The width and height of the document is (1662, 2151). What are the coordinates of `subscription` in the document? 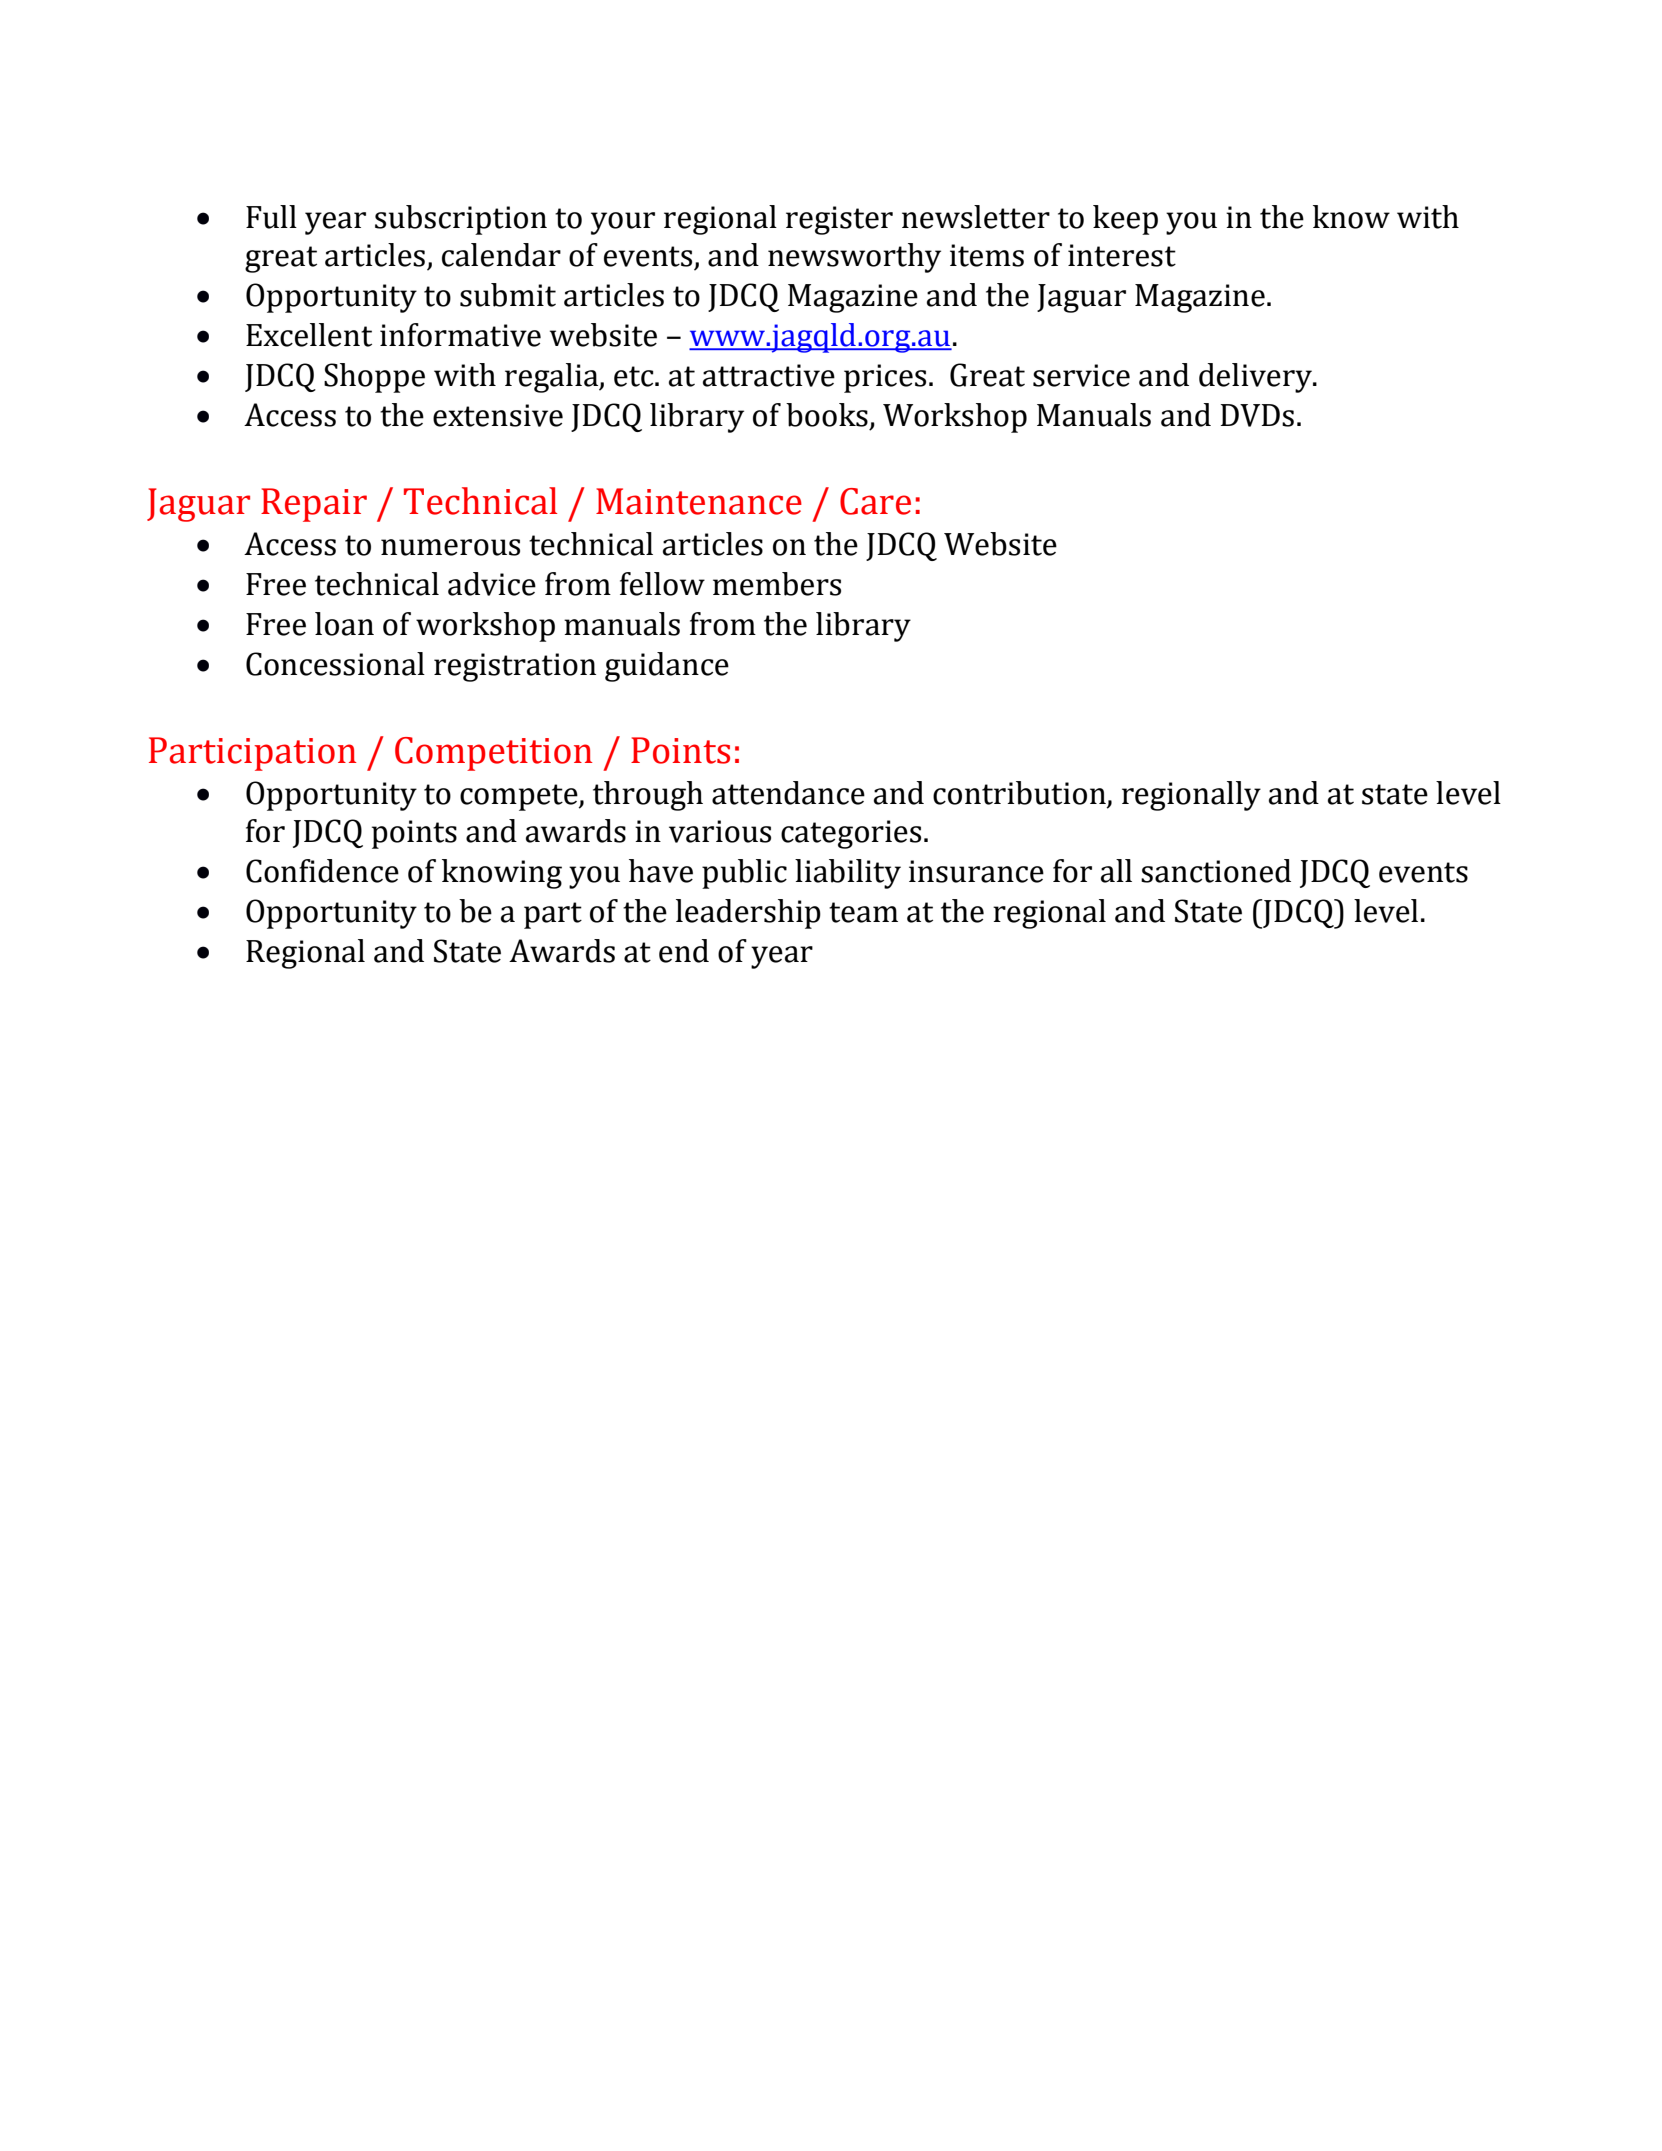 It's located at (461, 220).
